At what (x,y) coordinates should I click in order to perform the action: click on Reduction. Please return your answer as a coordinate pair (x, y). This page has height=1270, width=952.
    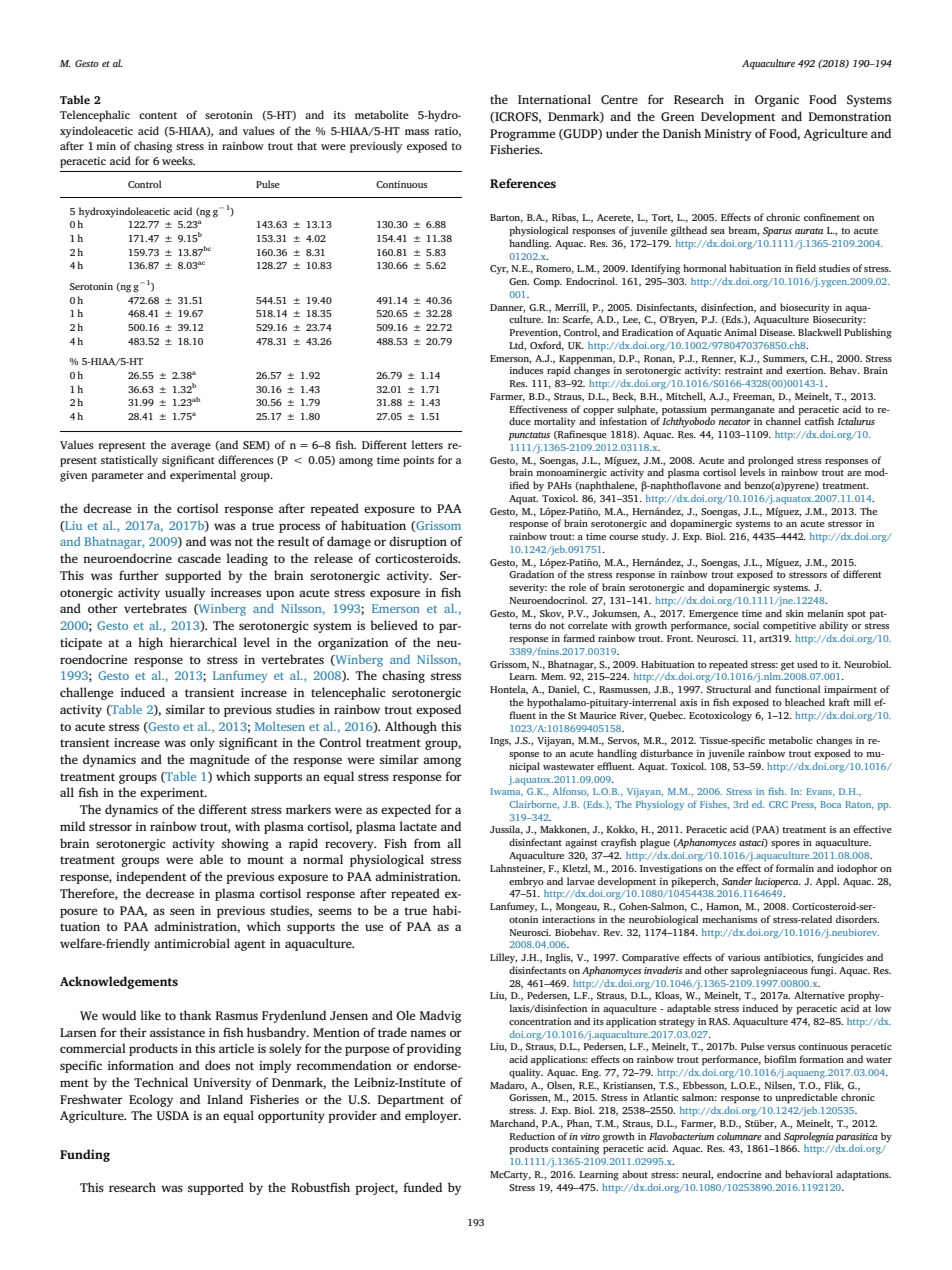
    Looking at the image, I should click on (532, 1136).
